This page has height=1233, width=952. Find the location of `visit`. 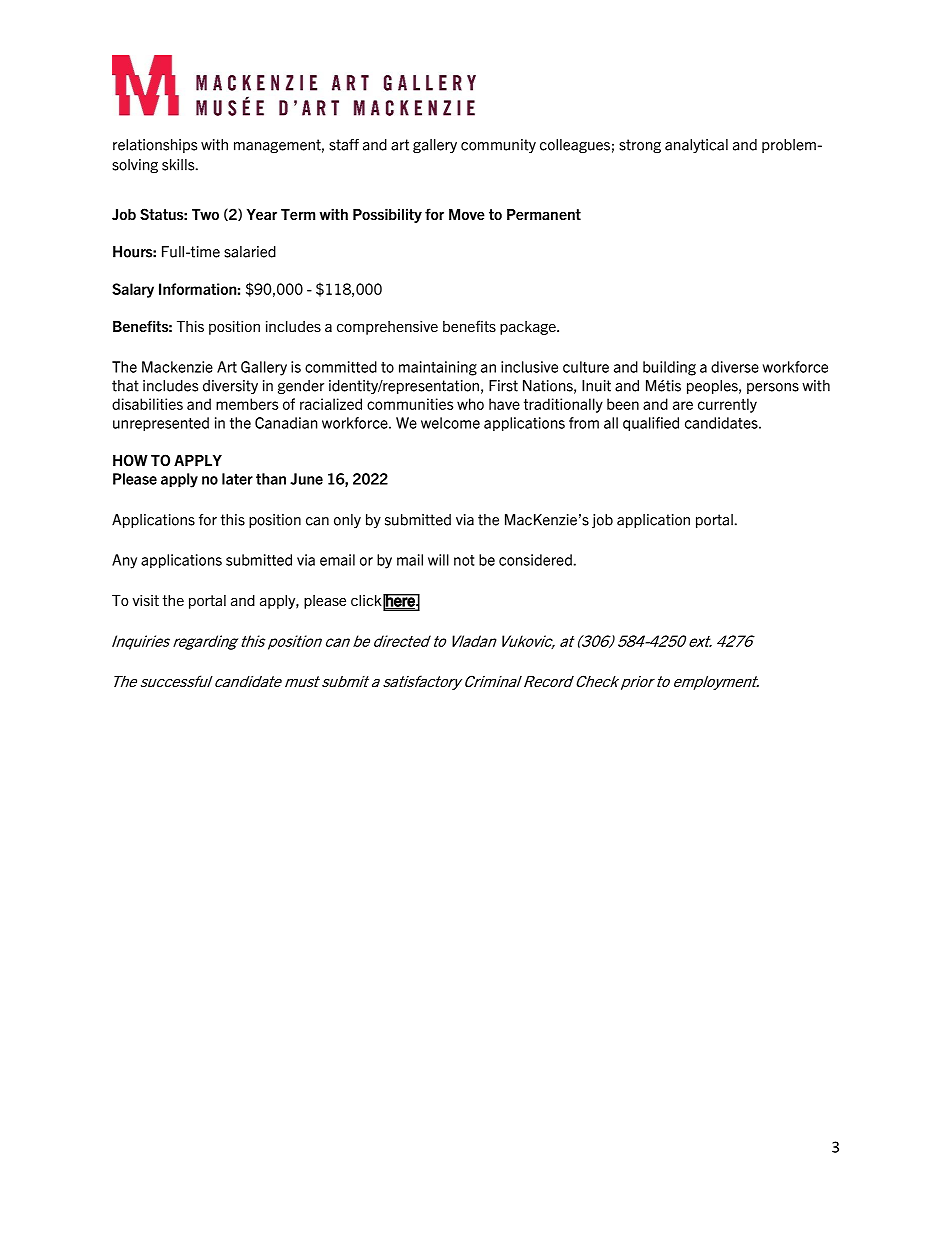

visit is located at coordinates (145, 600).
